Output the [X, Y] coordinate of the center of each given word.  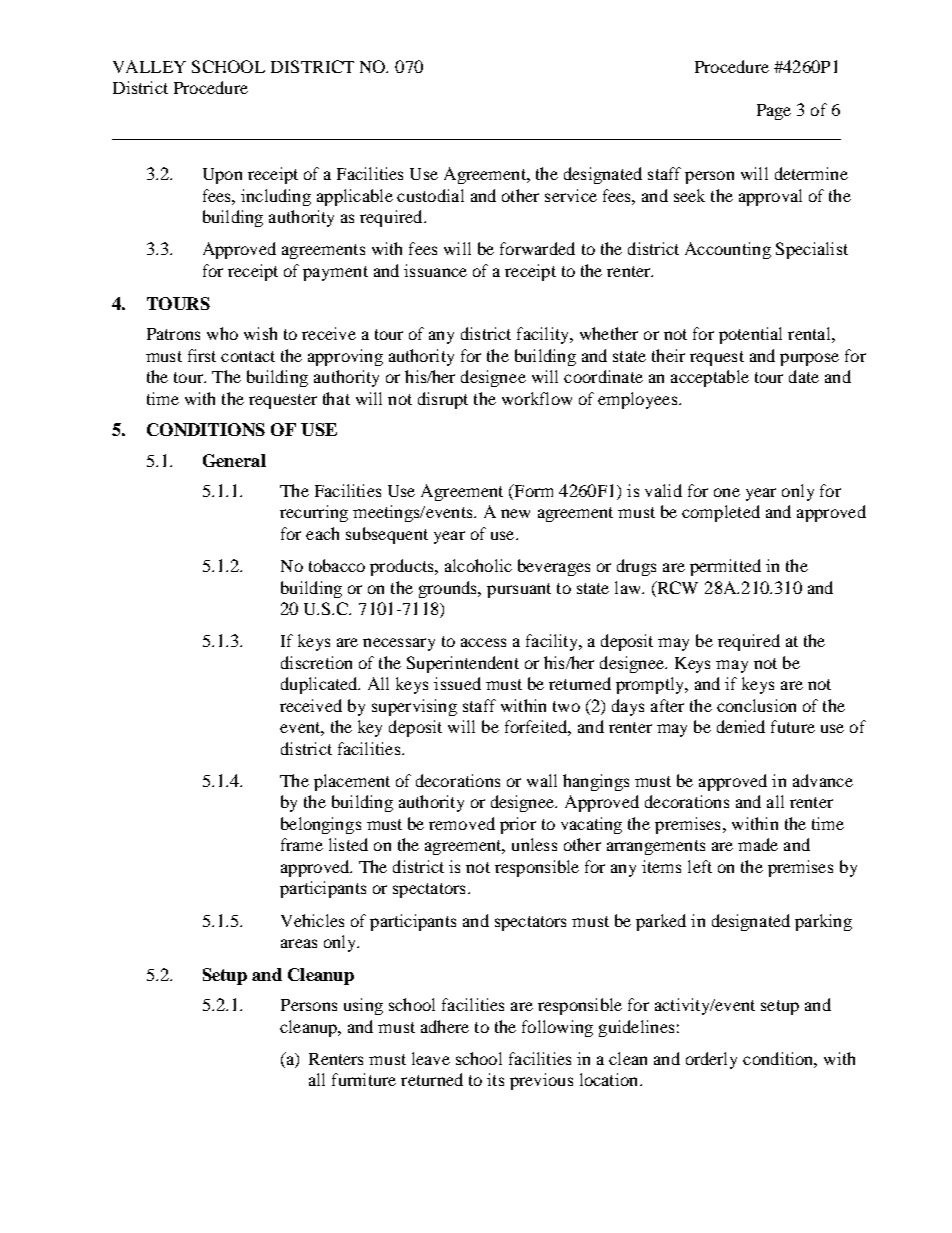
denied [741, 726]
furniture [364, 1079]
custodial [430, 195]
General [234, 460]
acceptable [710, 378]
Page [774, 112]
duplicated [320, 685]
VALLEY [149, 66]
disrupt [443, 400]
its [495, 1079]
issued [457, 683]
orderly [711, 1060]
